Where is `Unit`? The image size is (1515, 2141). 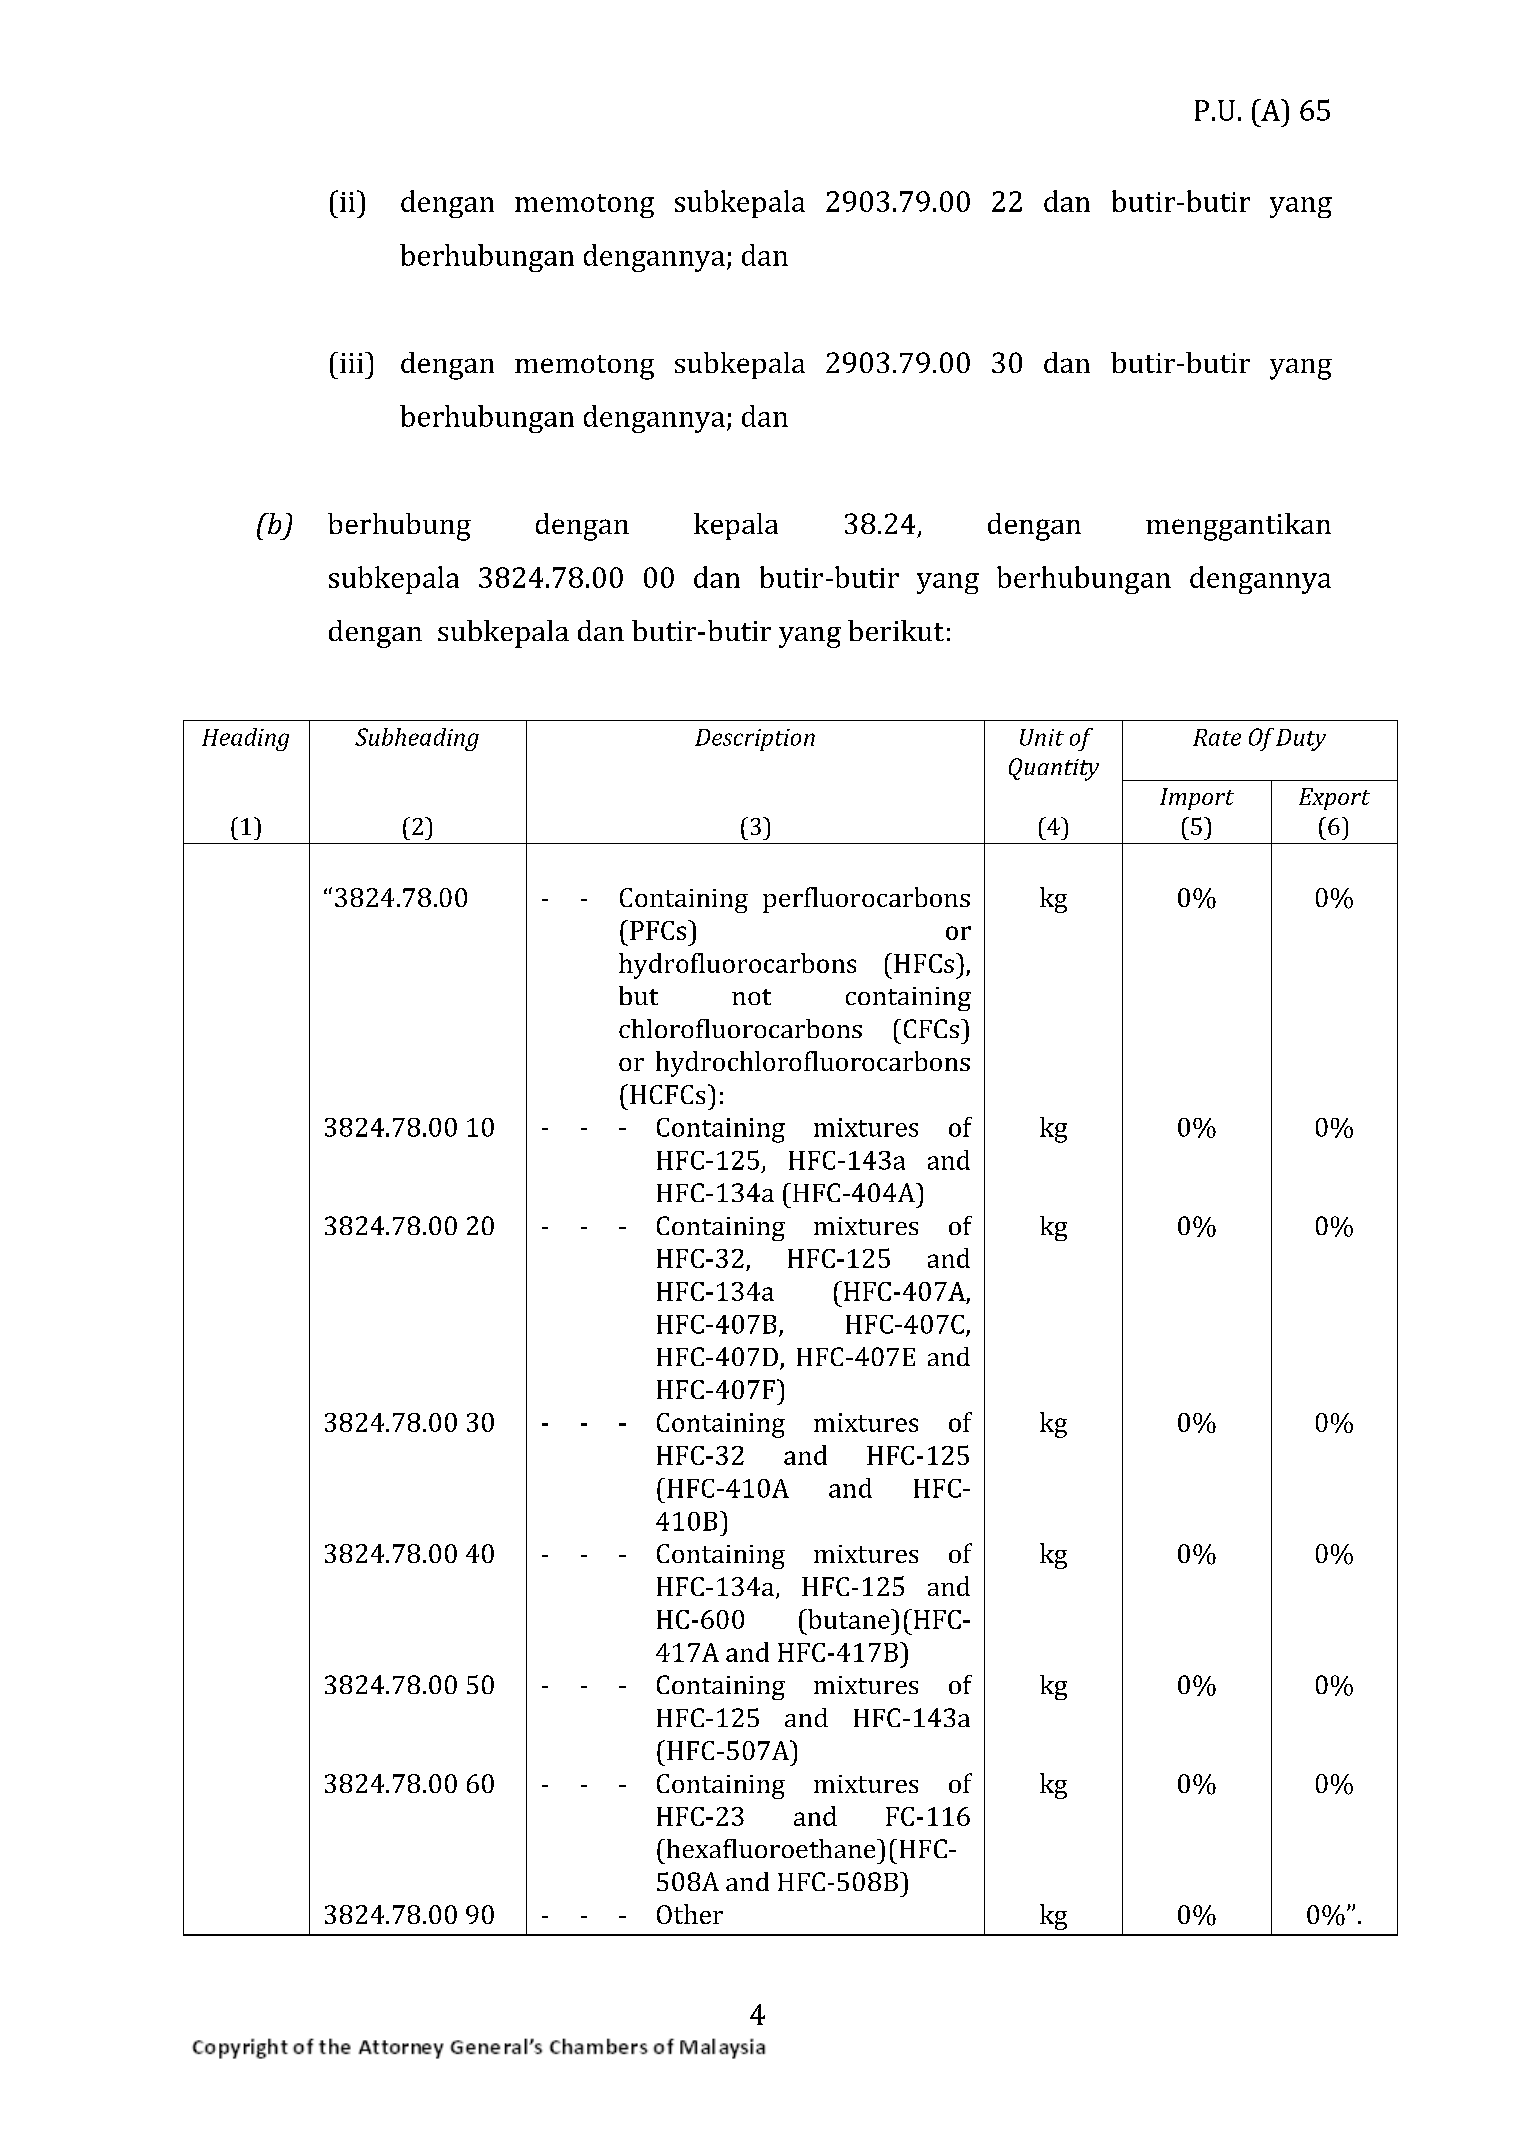
Unit is located at coordinates (1042, 737).
